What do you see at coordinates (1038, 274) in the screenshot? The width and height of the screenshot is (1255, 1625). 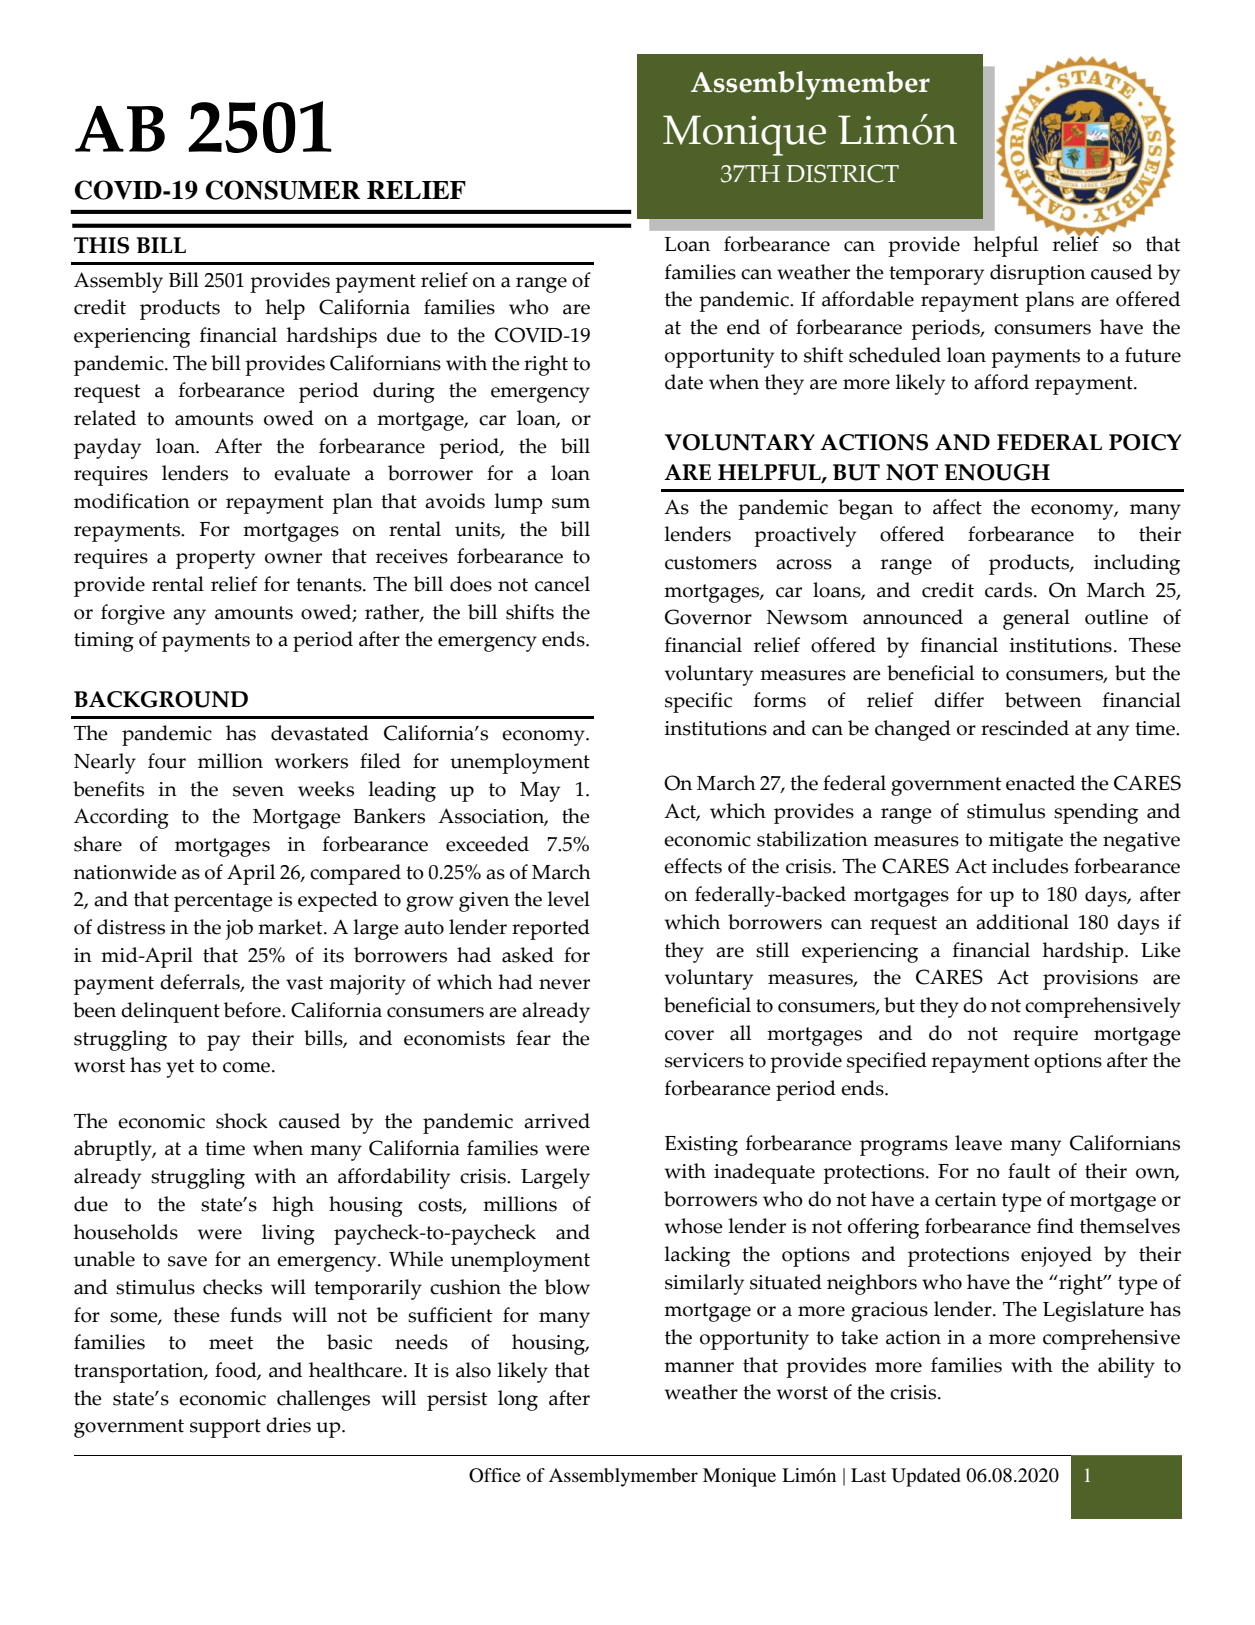 I see `disruption` at bounding box center [1038, 274].
